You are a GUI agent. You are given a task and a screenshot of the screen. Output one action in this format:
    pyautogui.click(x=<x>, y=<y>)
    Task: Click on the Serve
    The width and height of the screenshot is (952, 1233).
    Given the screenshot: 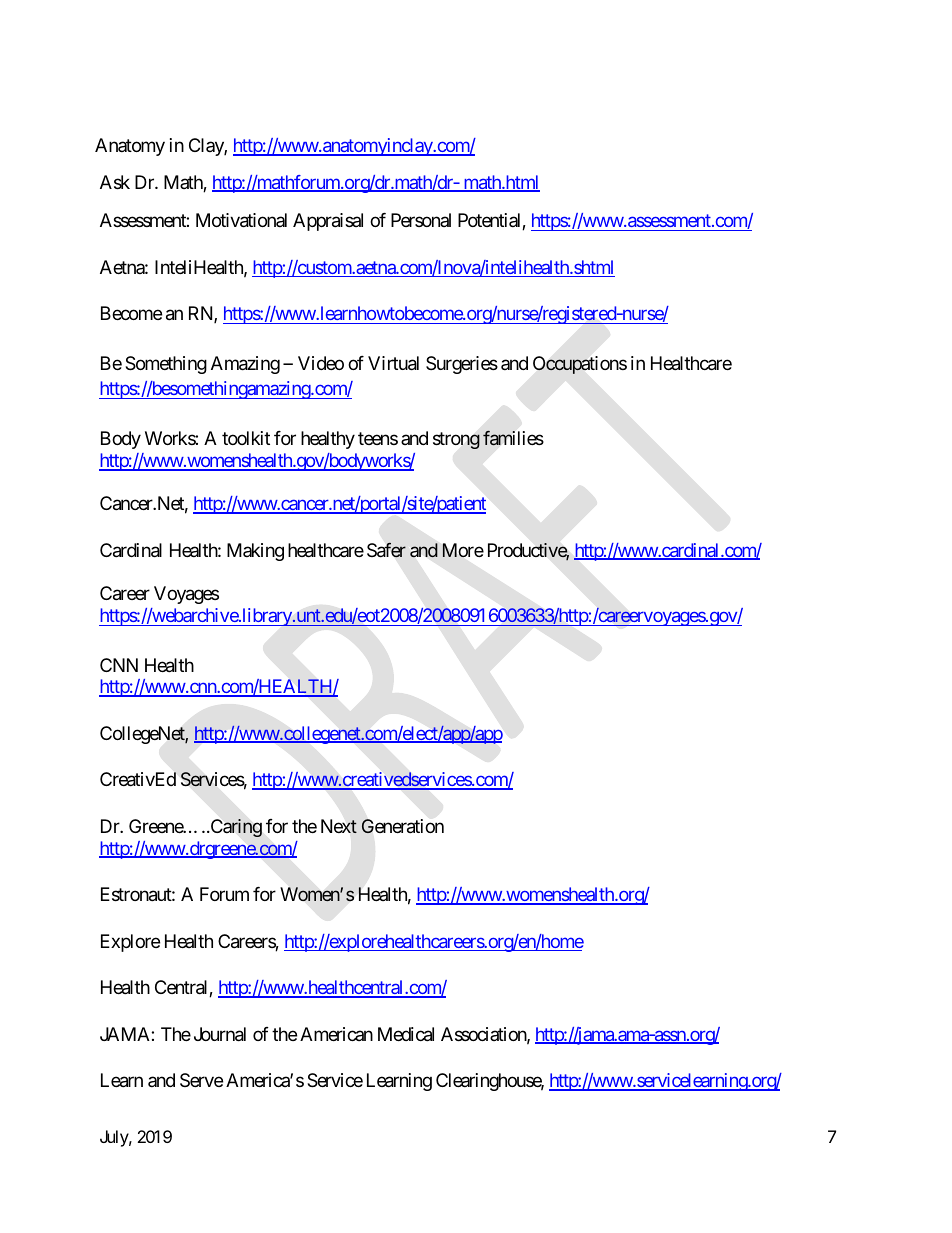 What is the action you would take?
    pyautogui.click(x=201, y=1080)
